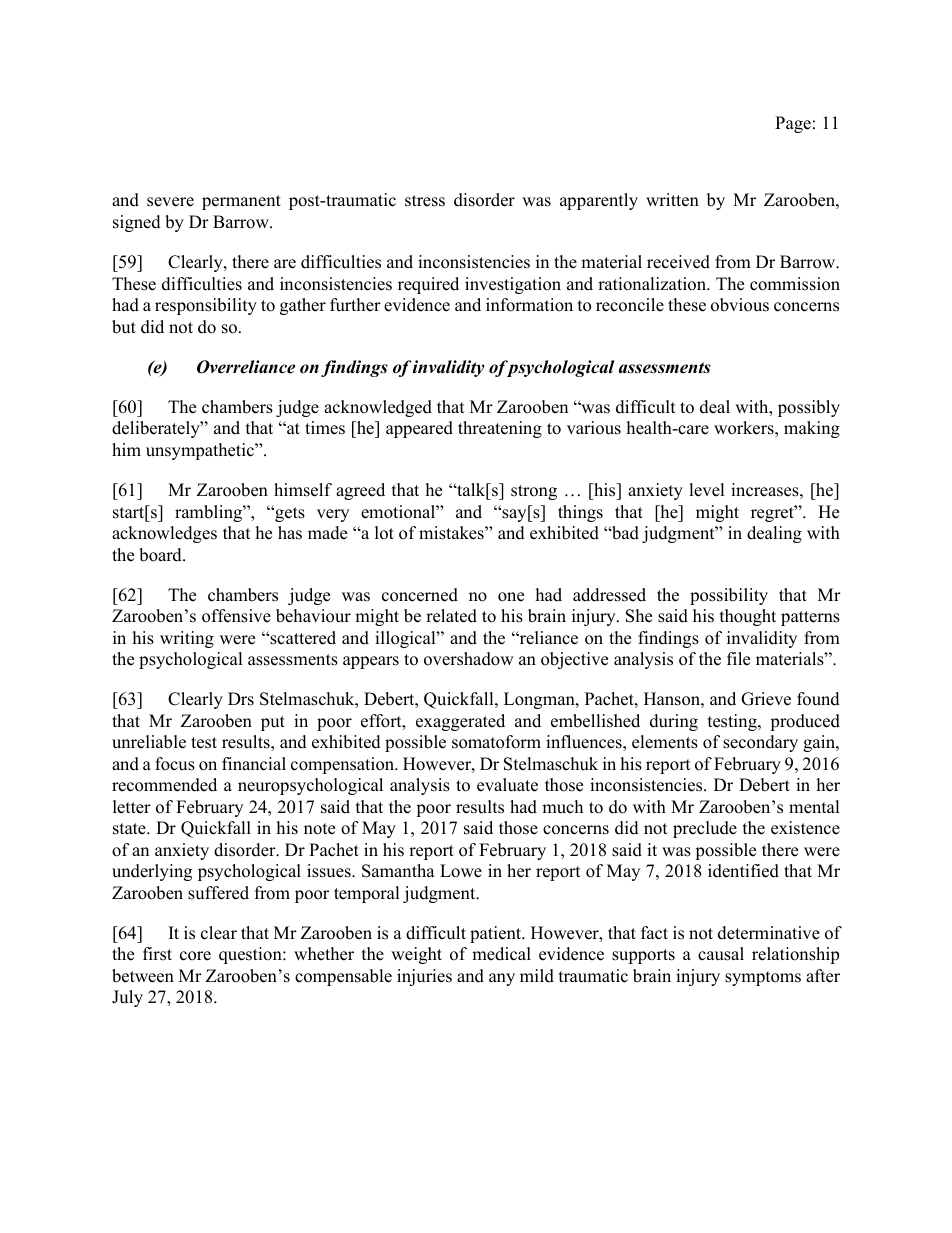 This document has height=1233, width=952. What do you see at coordinates (195, 956) in the document?
I see `core` at bounding box center [195, 956].
